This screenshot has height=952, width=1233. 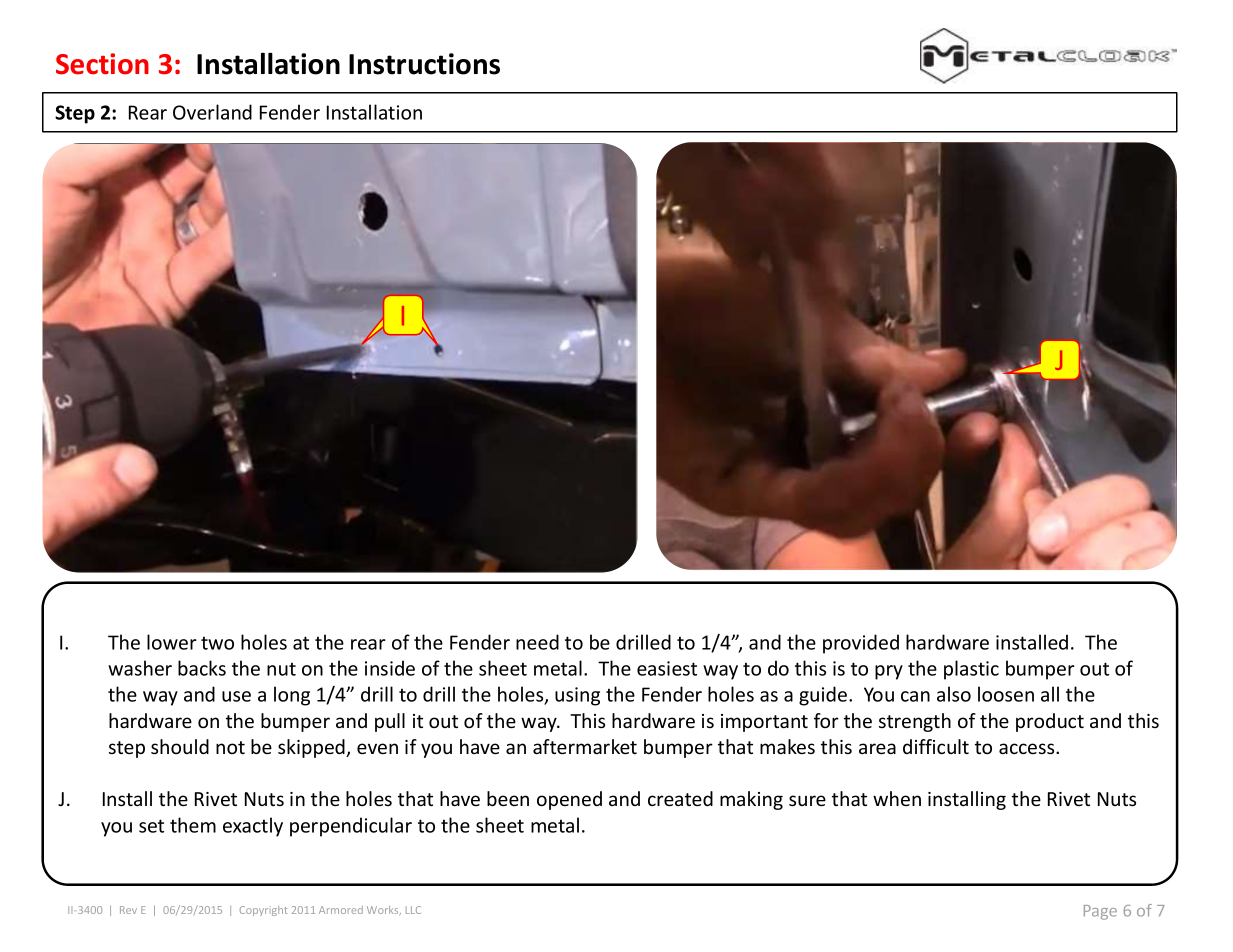 I want to click on provided, so click(x=861, y=644).
